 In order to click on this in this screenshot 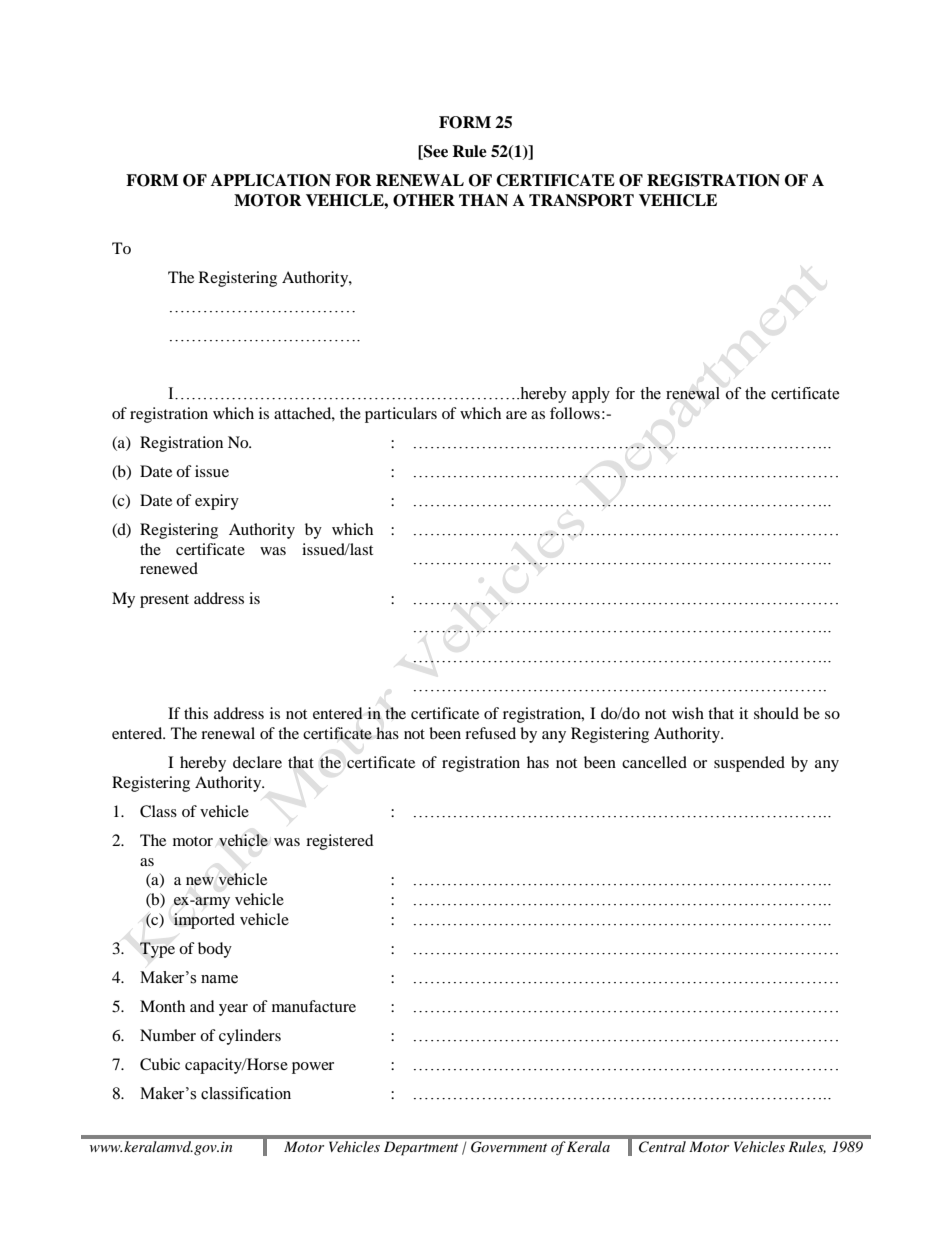, I will do `click(196, 713)`.
